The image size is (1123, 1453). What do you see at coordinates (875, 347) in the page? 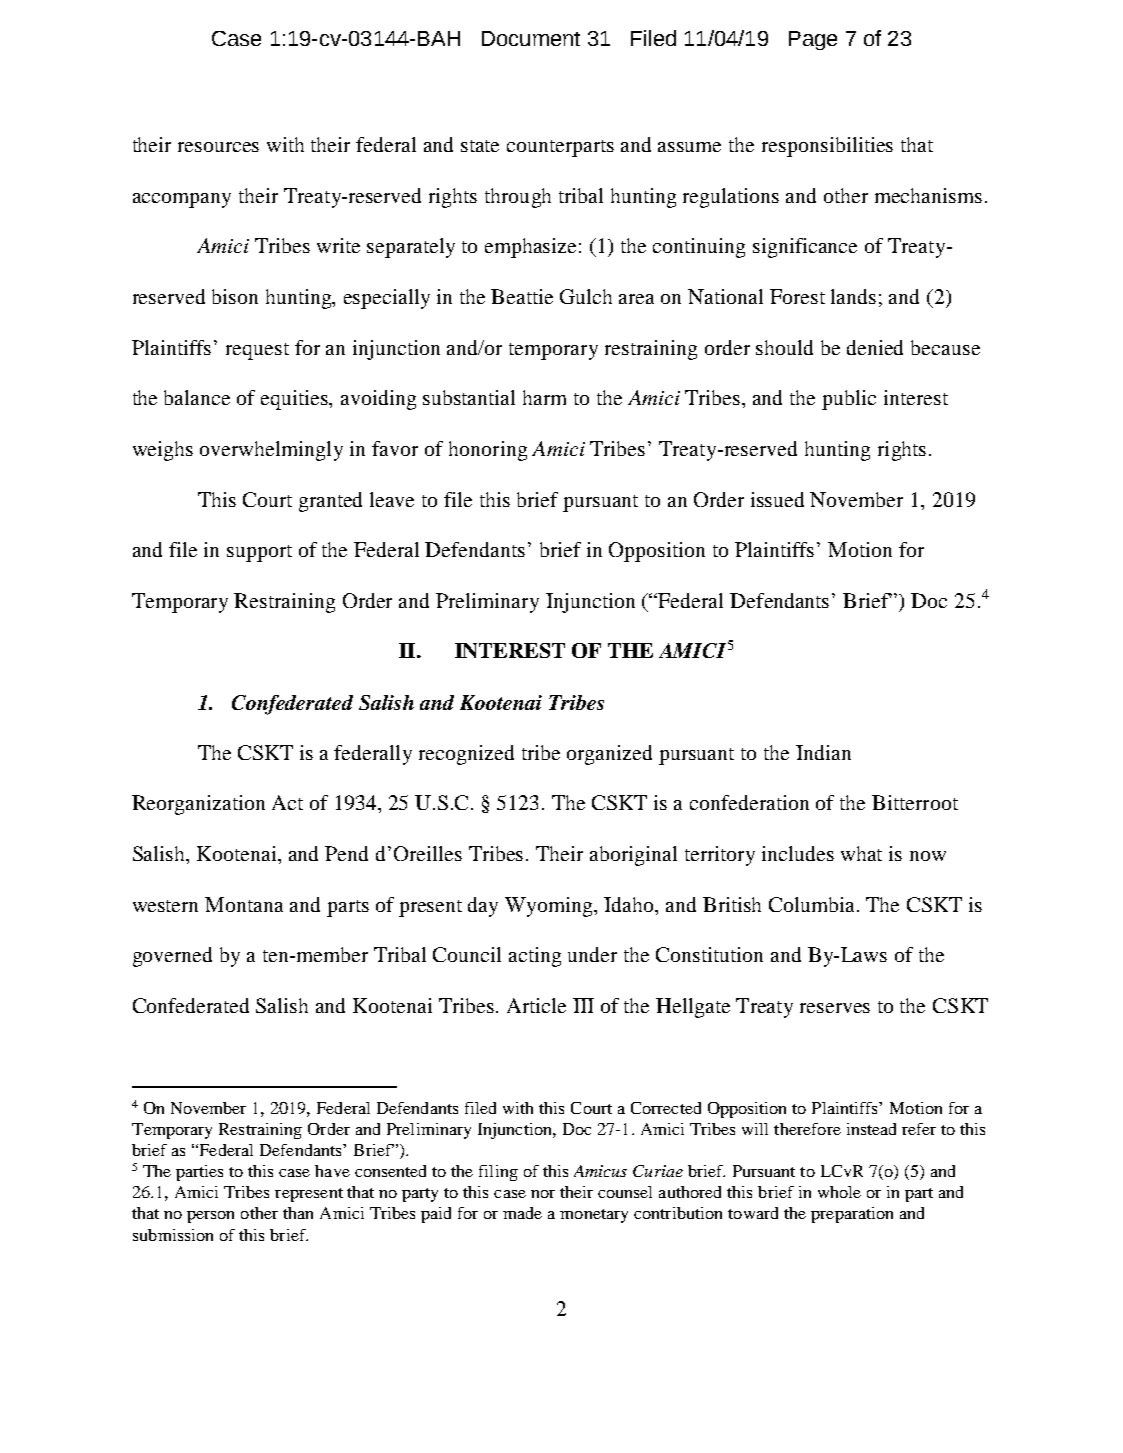
I see `denied` at bounding box center [875, 347].
